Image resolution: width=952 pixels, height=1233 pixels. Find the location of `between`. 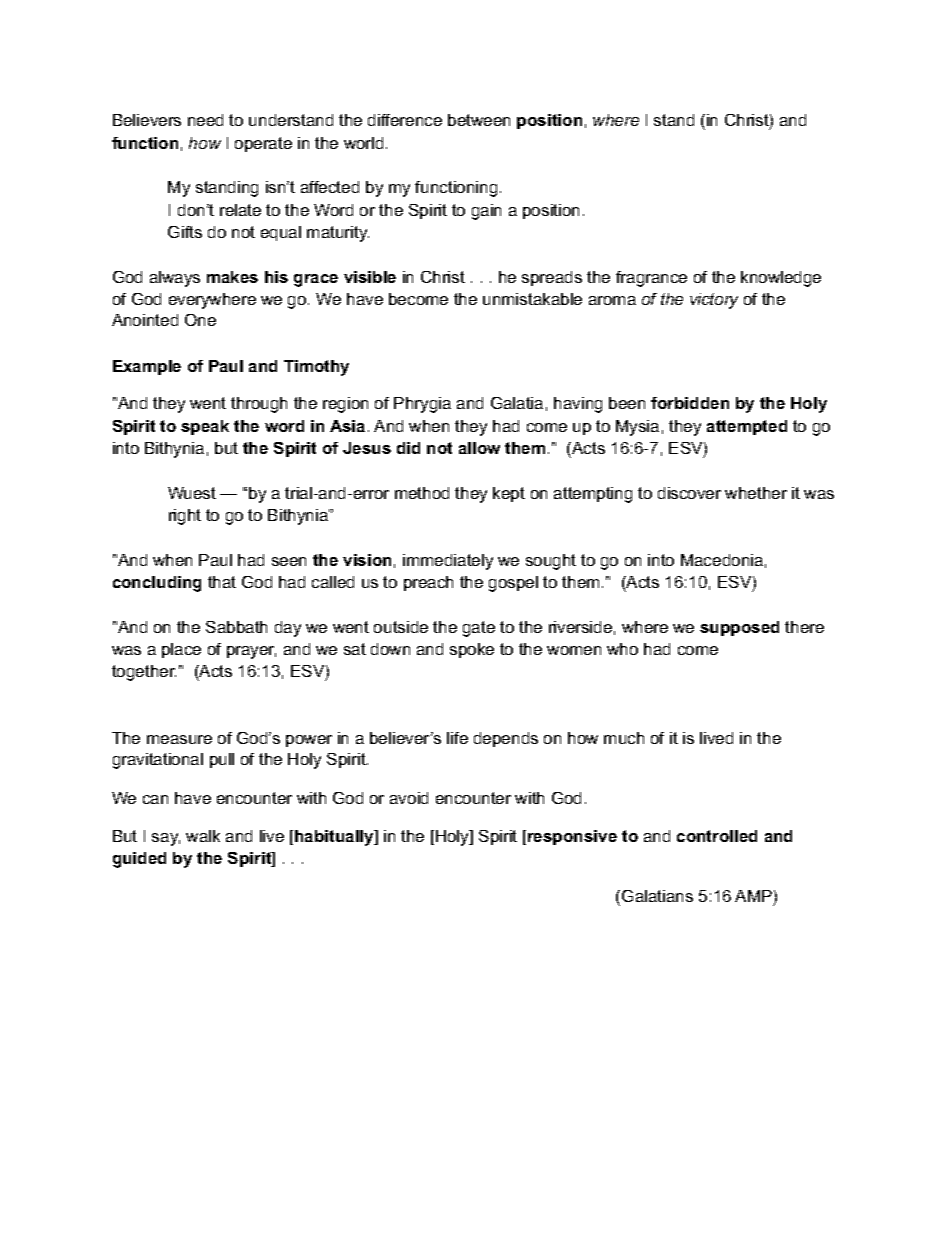

between is located at coordinates (479, 120).
